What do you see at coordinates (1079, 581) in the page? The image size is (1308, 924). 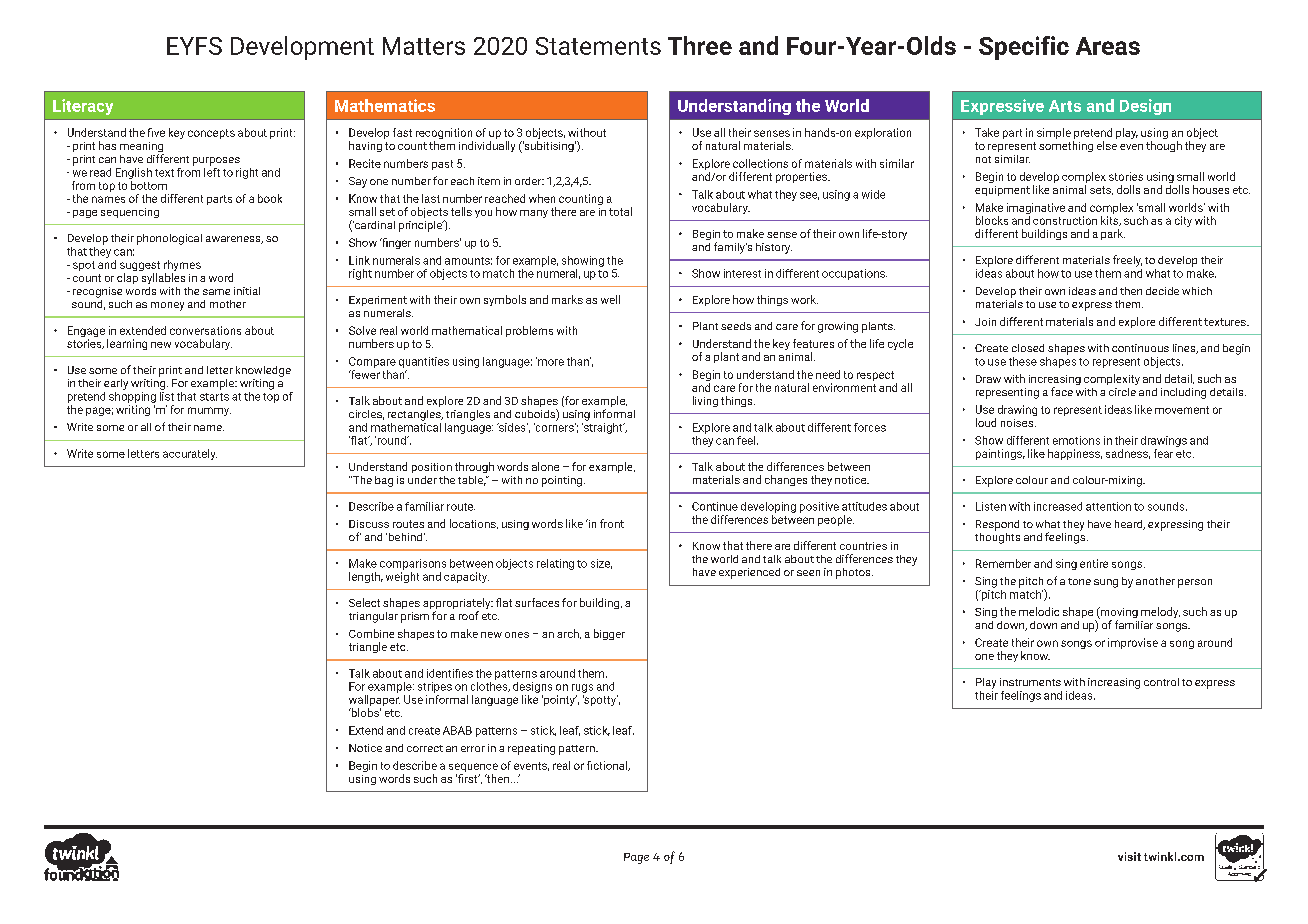 I see `tone` at bounding box center [1079, 581].
